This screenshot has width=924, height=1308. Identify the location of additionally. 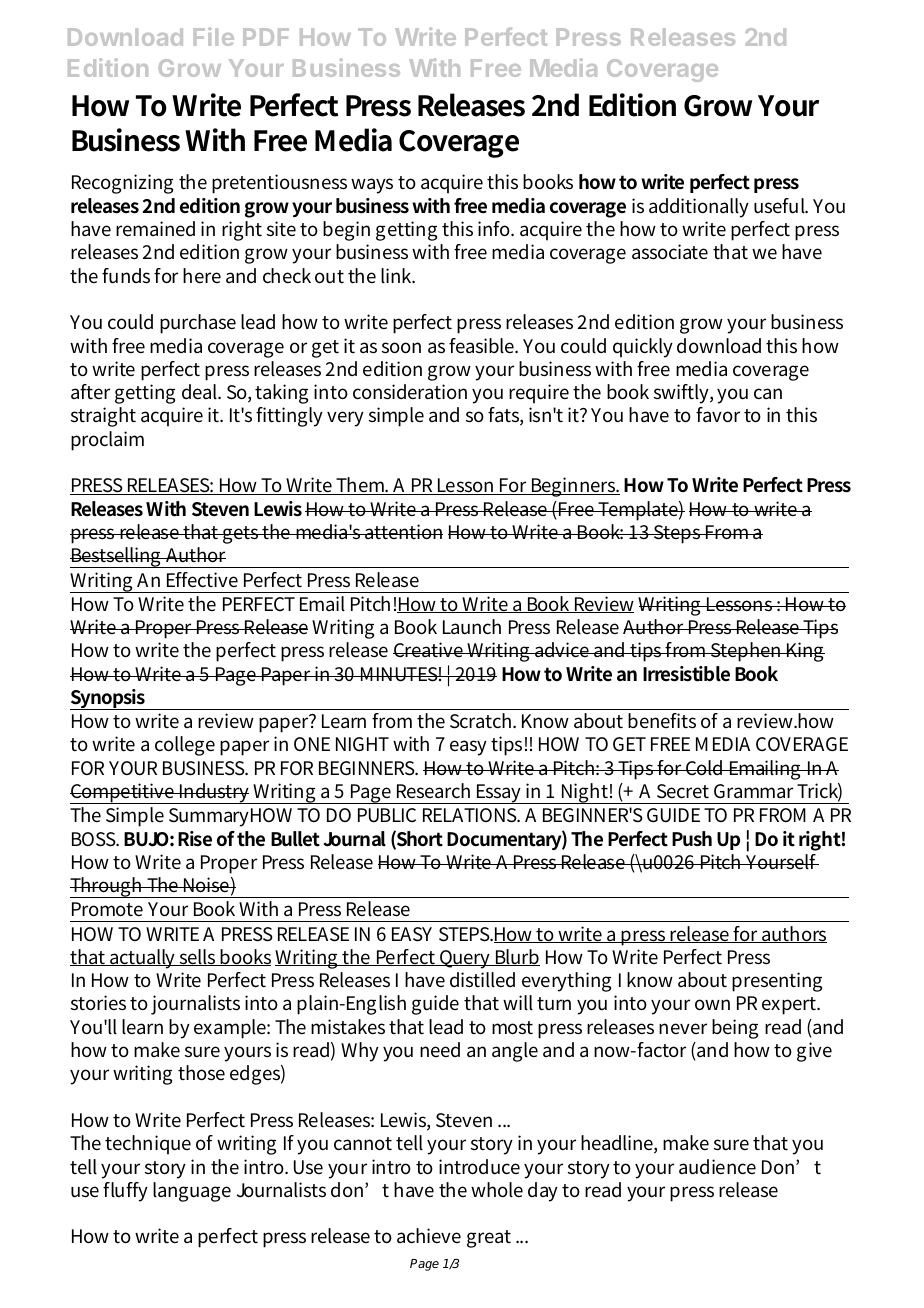
(699, 208).
